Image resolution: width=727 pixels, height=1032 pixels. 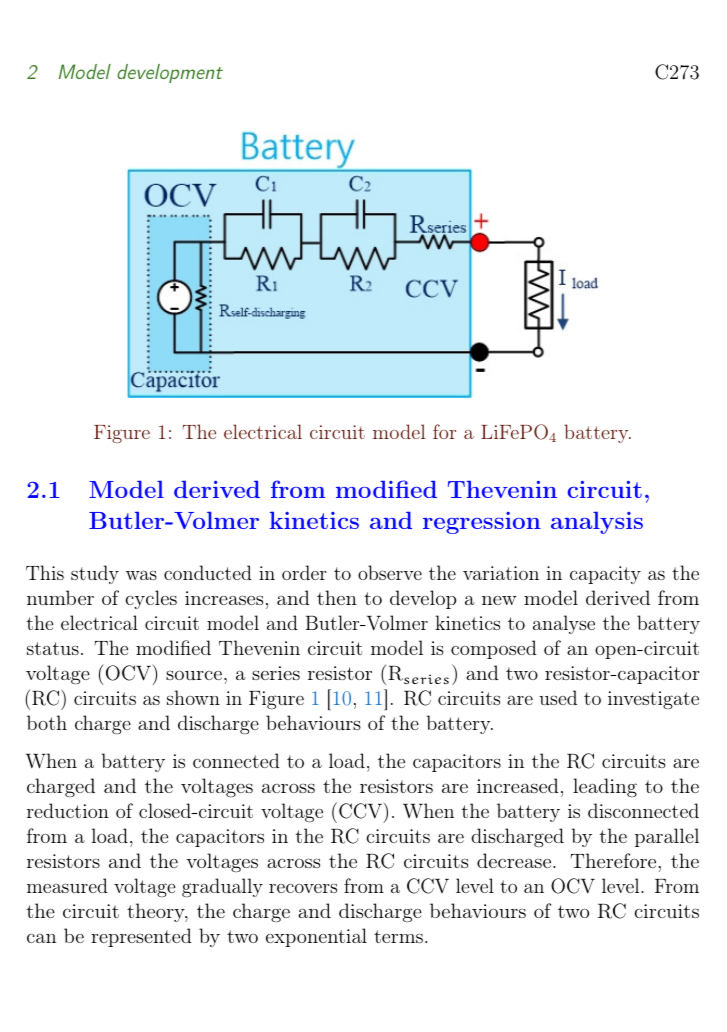 I want to click on decrease, so click(x=514, y=860).
